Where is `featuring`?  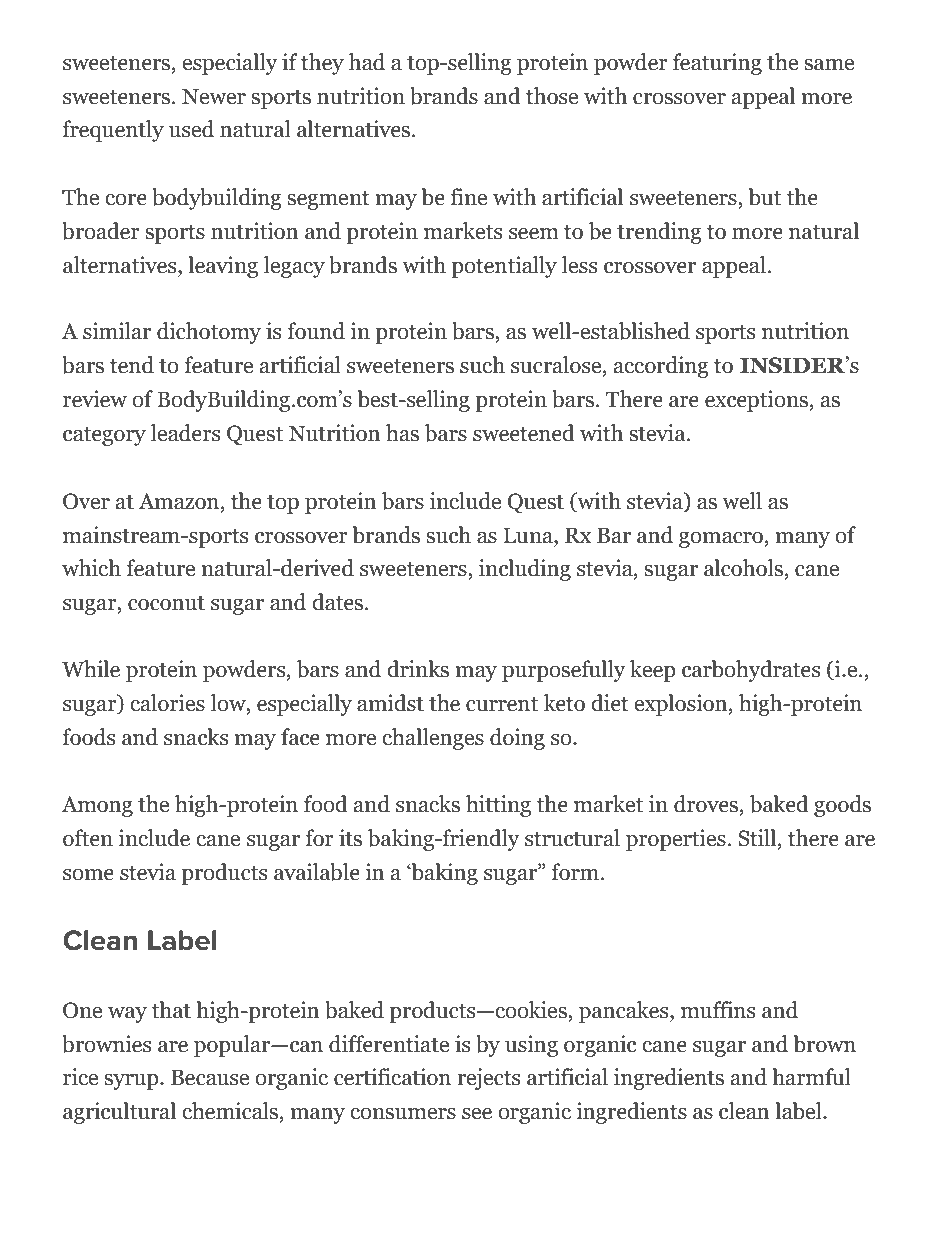
featuring is located at coordinates (717, 64).
